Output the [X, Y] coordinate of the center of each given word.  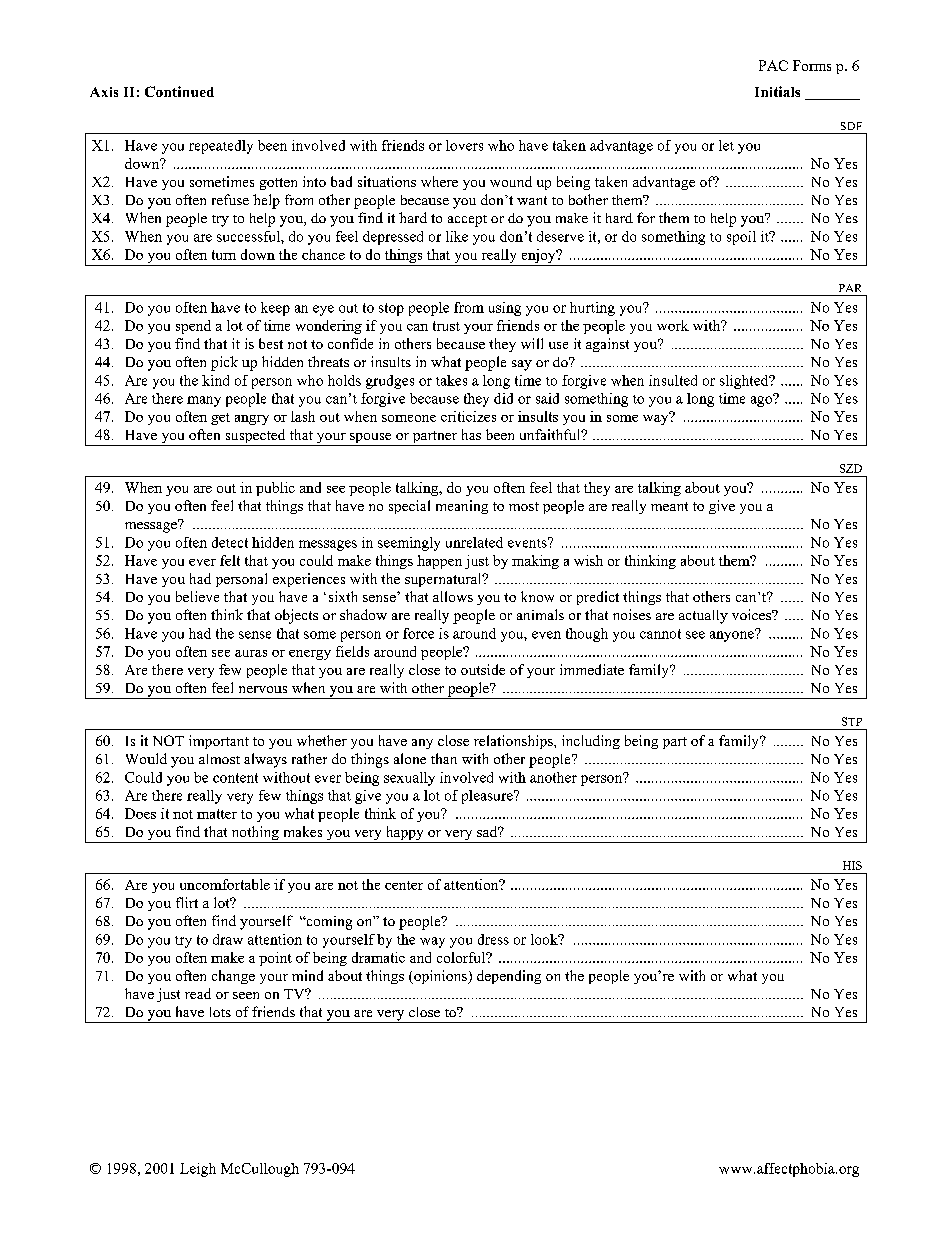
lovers [464, 145]
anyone [733, 635]
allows [453, 596]
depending [509, 977]
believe [197, 596]
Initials [777, 91]
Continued [179, 91]
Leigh [198, 1170]
